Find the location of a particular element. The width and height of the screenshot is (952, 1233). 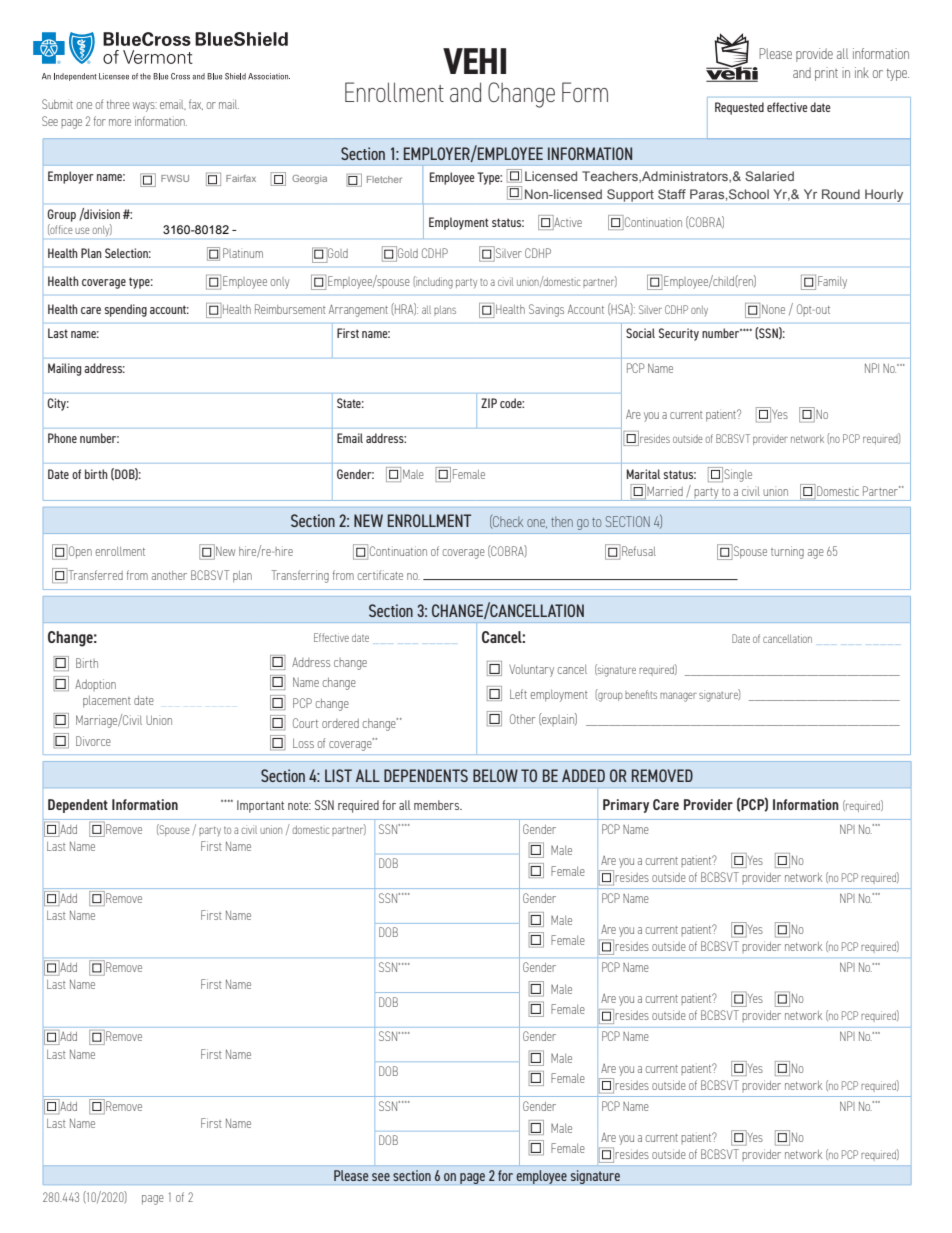

Family is located at coordinates (832, 282).
